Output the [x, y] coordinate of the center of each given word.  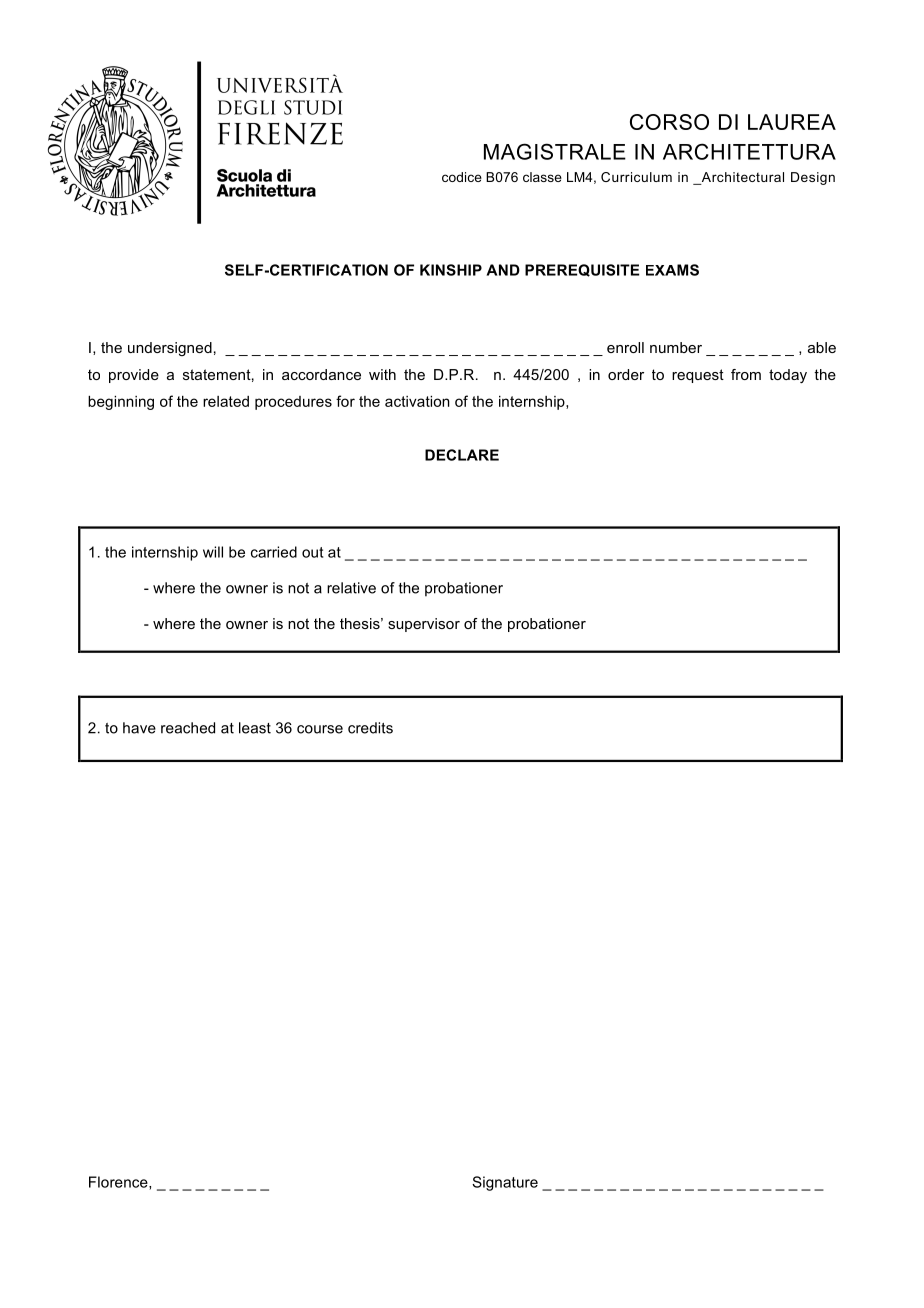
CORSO [669, 122]
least [255, 728]
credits [370, 728]
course [320, 729]
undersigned [170, 349]
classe [542, 177]
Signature [505, 1183]
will [213, 552]
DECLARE [462, 455]
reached [188, 728]
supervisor [424, 625]
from [746, 374]
